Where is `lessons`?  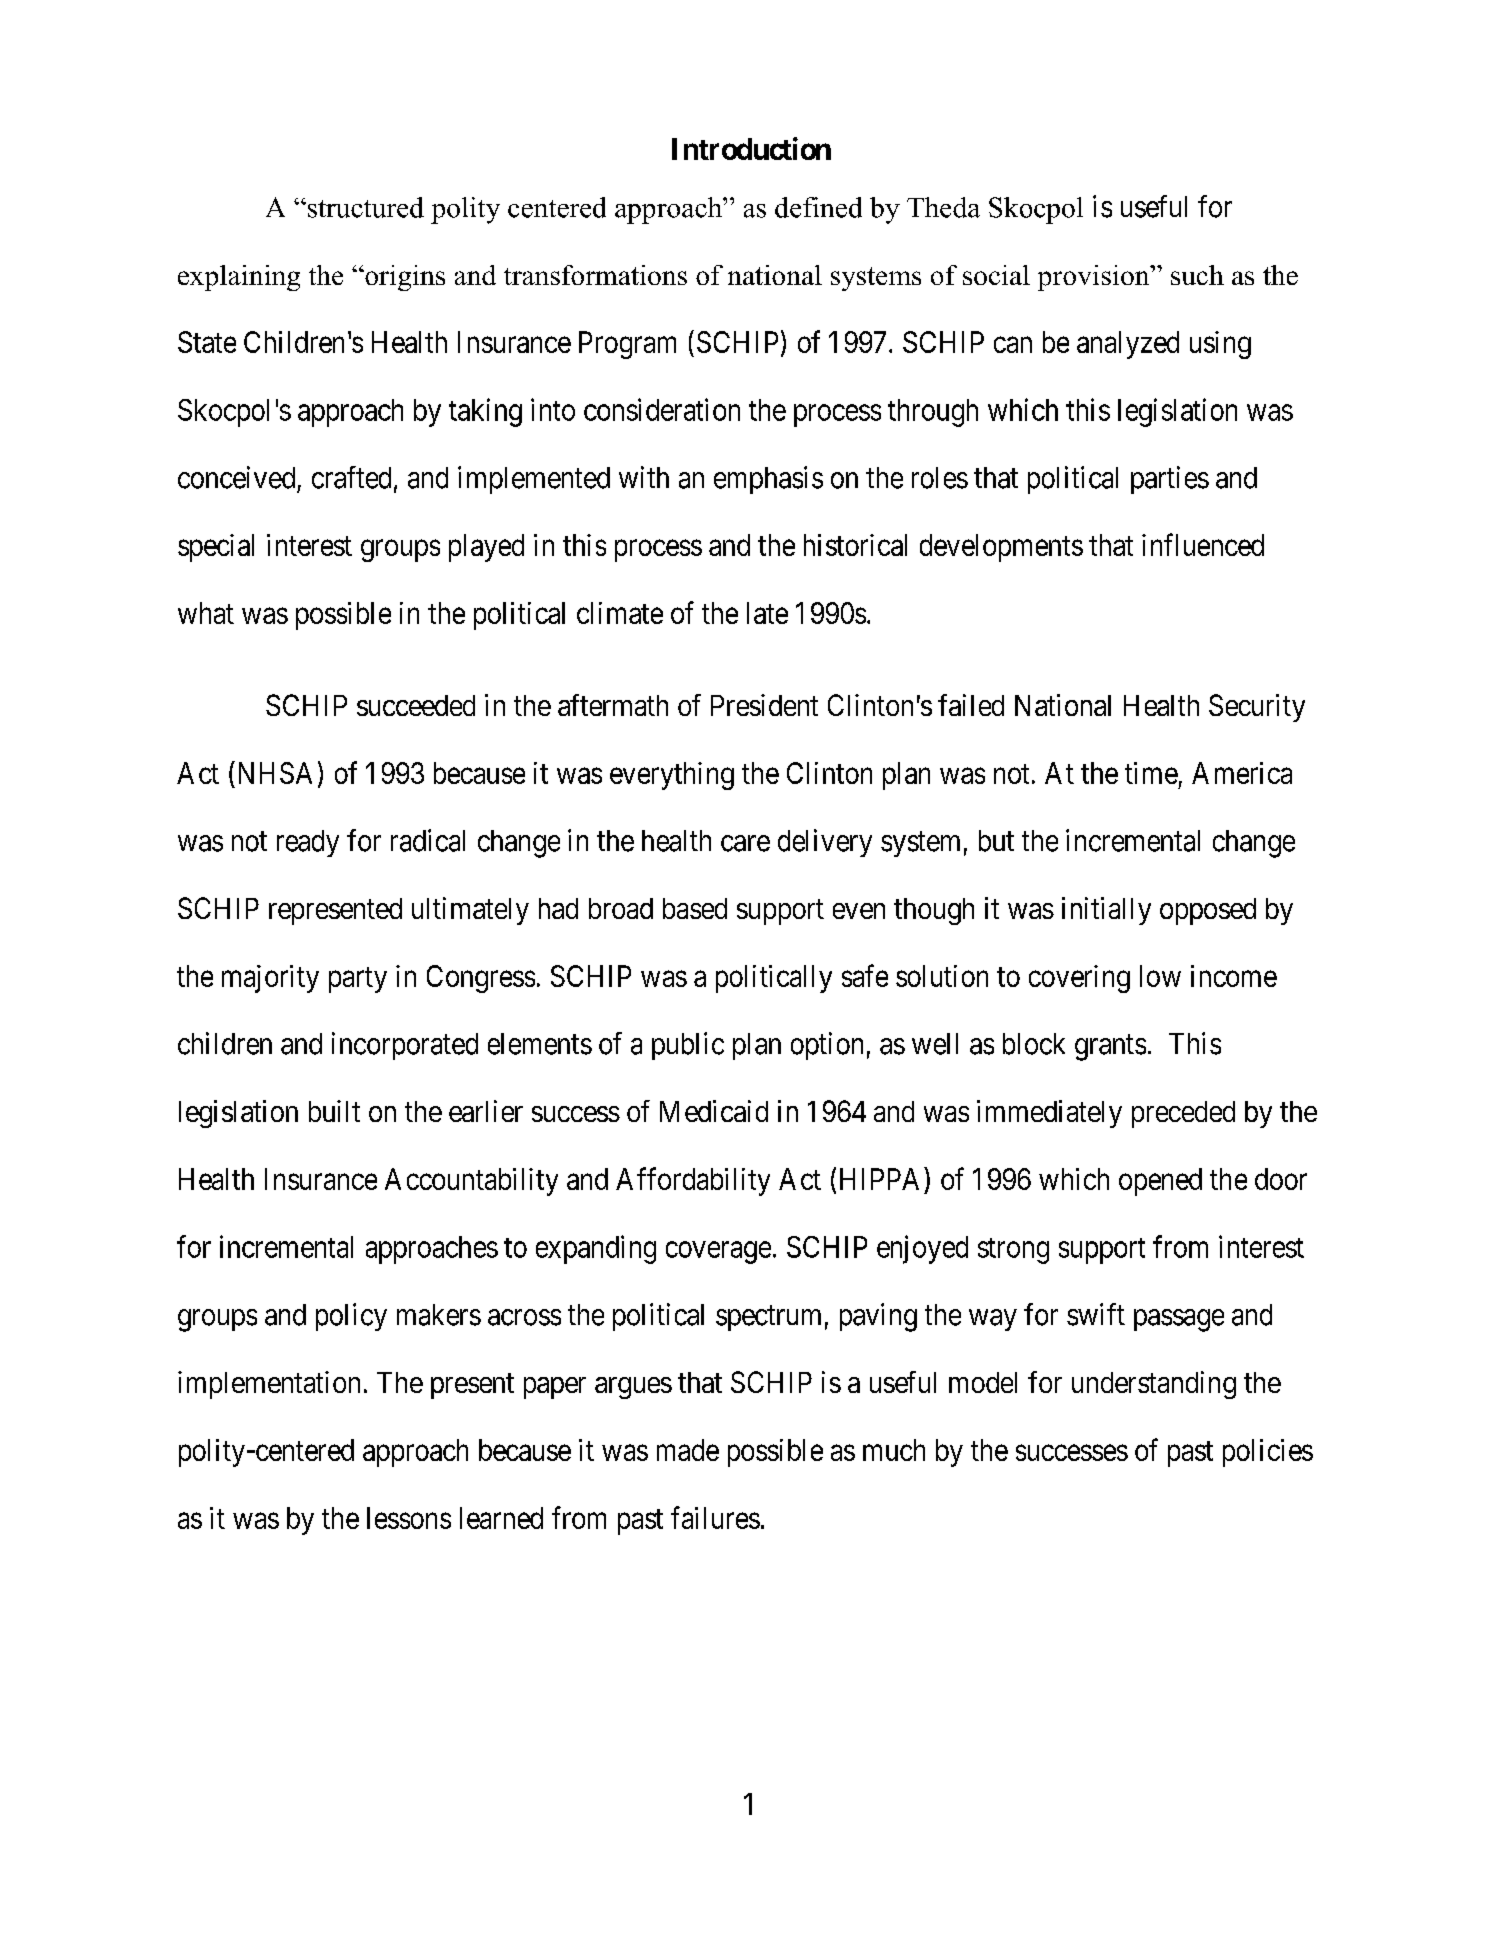
lessons is located at coordinates (409, 1518).
